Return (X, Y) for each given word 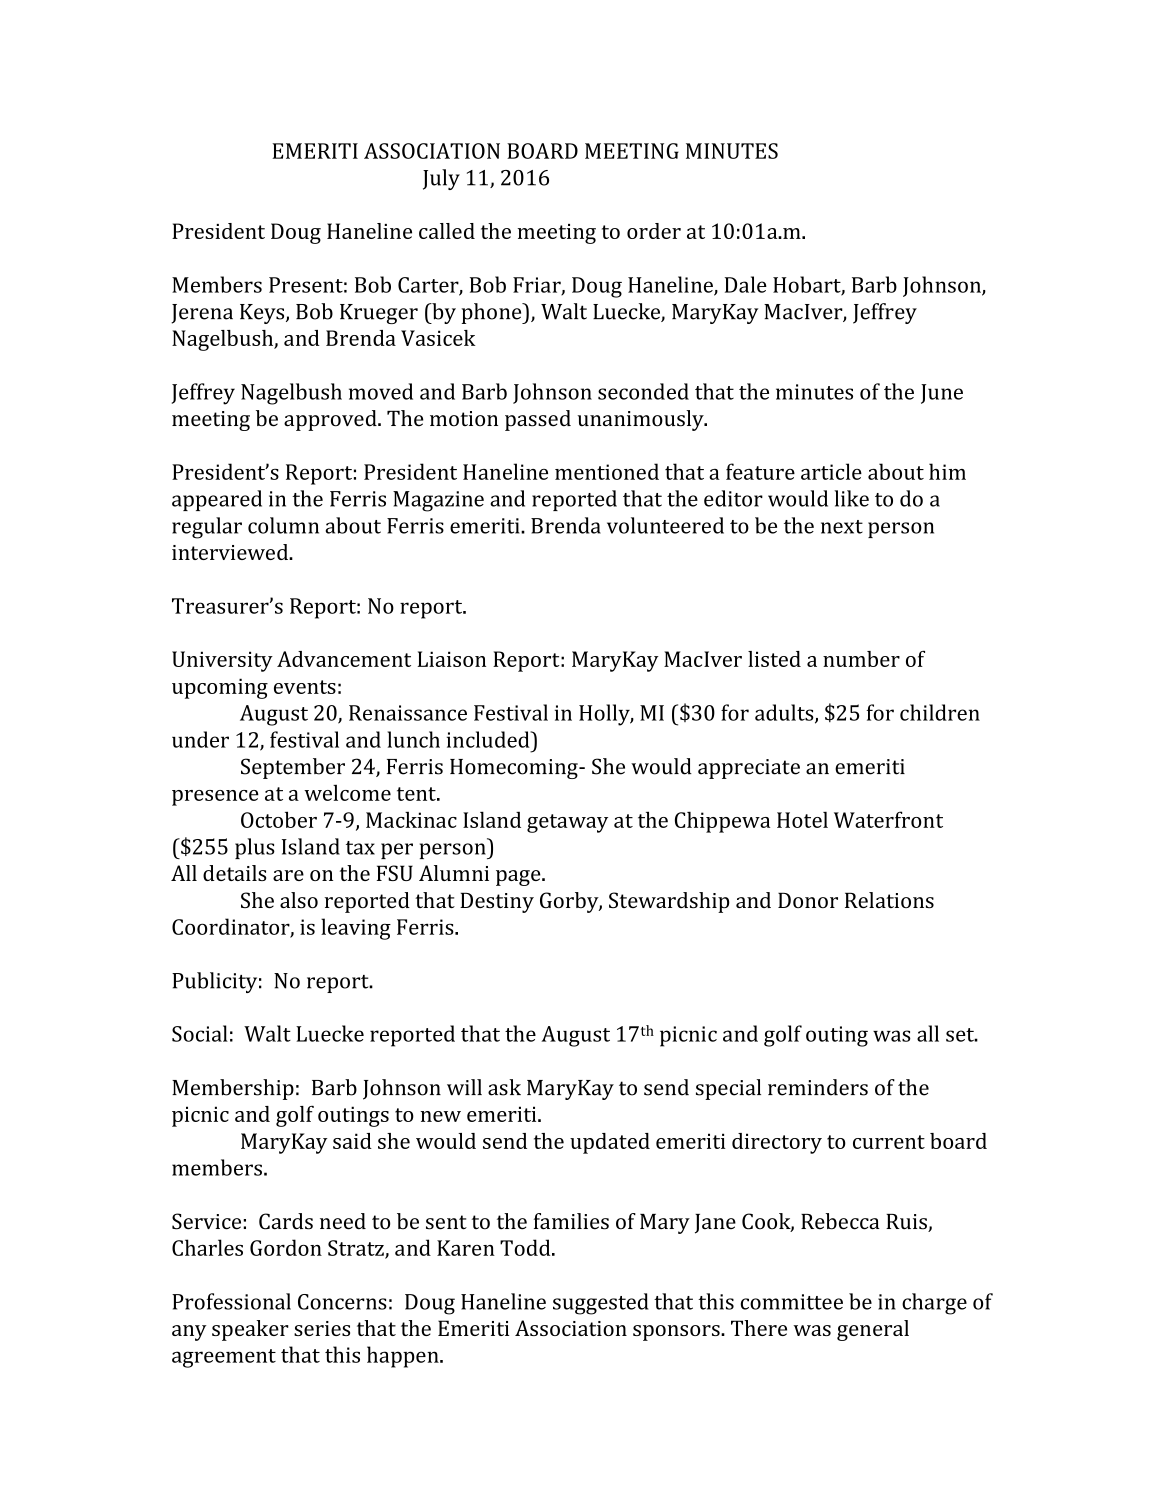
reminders (818, 1087)
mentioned (607, 471)
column (283, 525)
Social (200, 1033)
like (851, 498)
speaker (250, 1330)
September (293, 768)
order (654, 231)
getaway (567, 823)
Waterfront (888, 819)
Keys (263, 314)
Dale (746, 284)
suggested (601, 1304)
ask (504, 1087)
